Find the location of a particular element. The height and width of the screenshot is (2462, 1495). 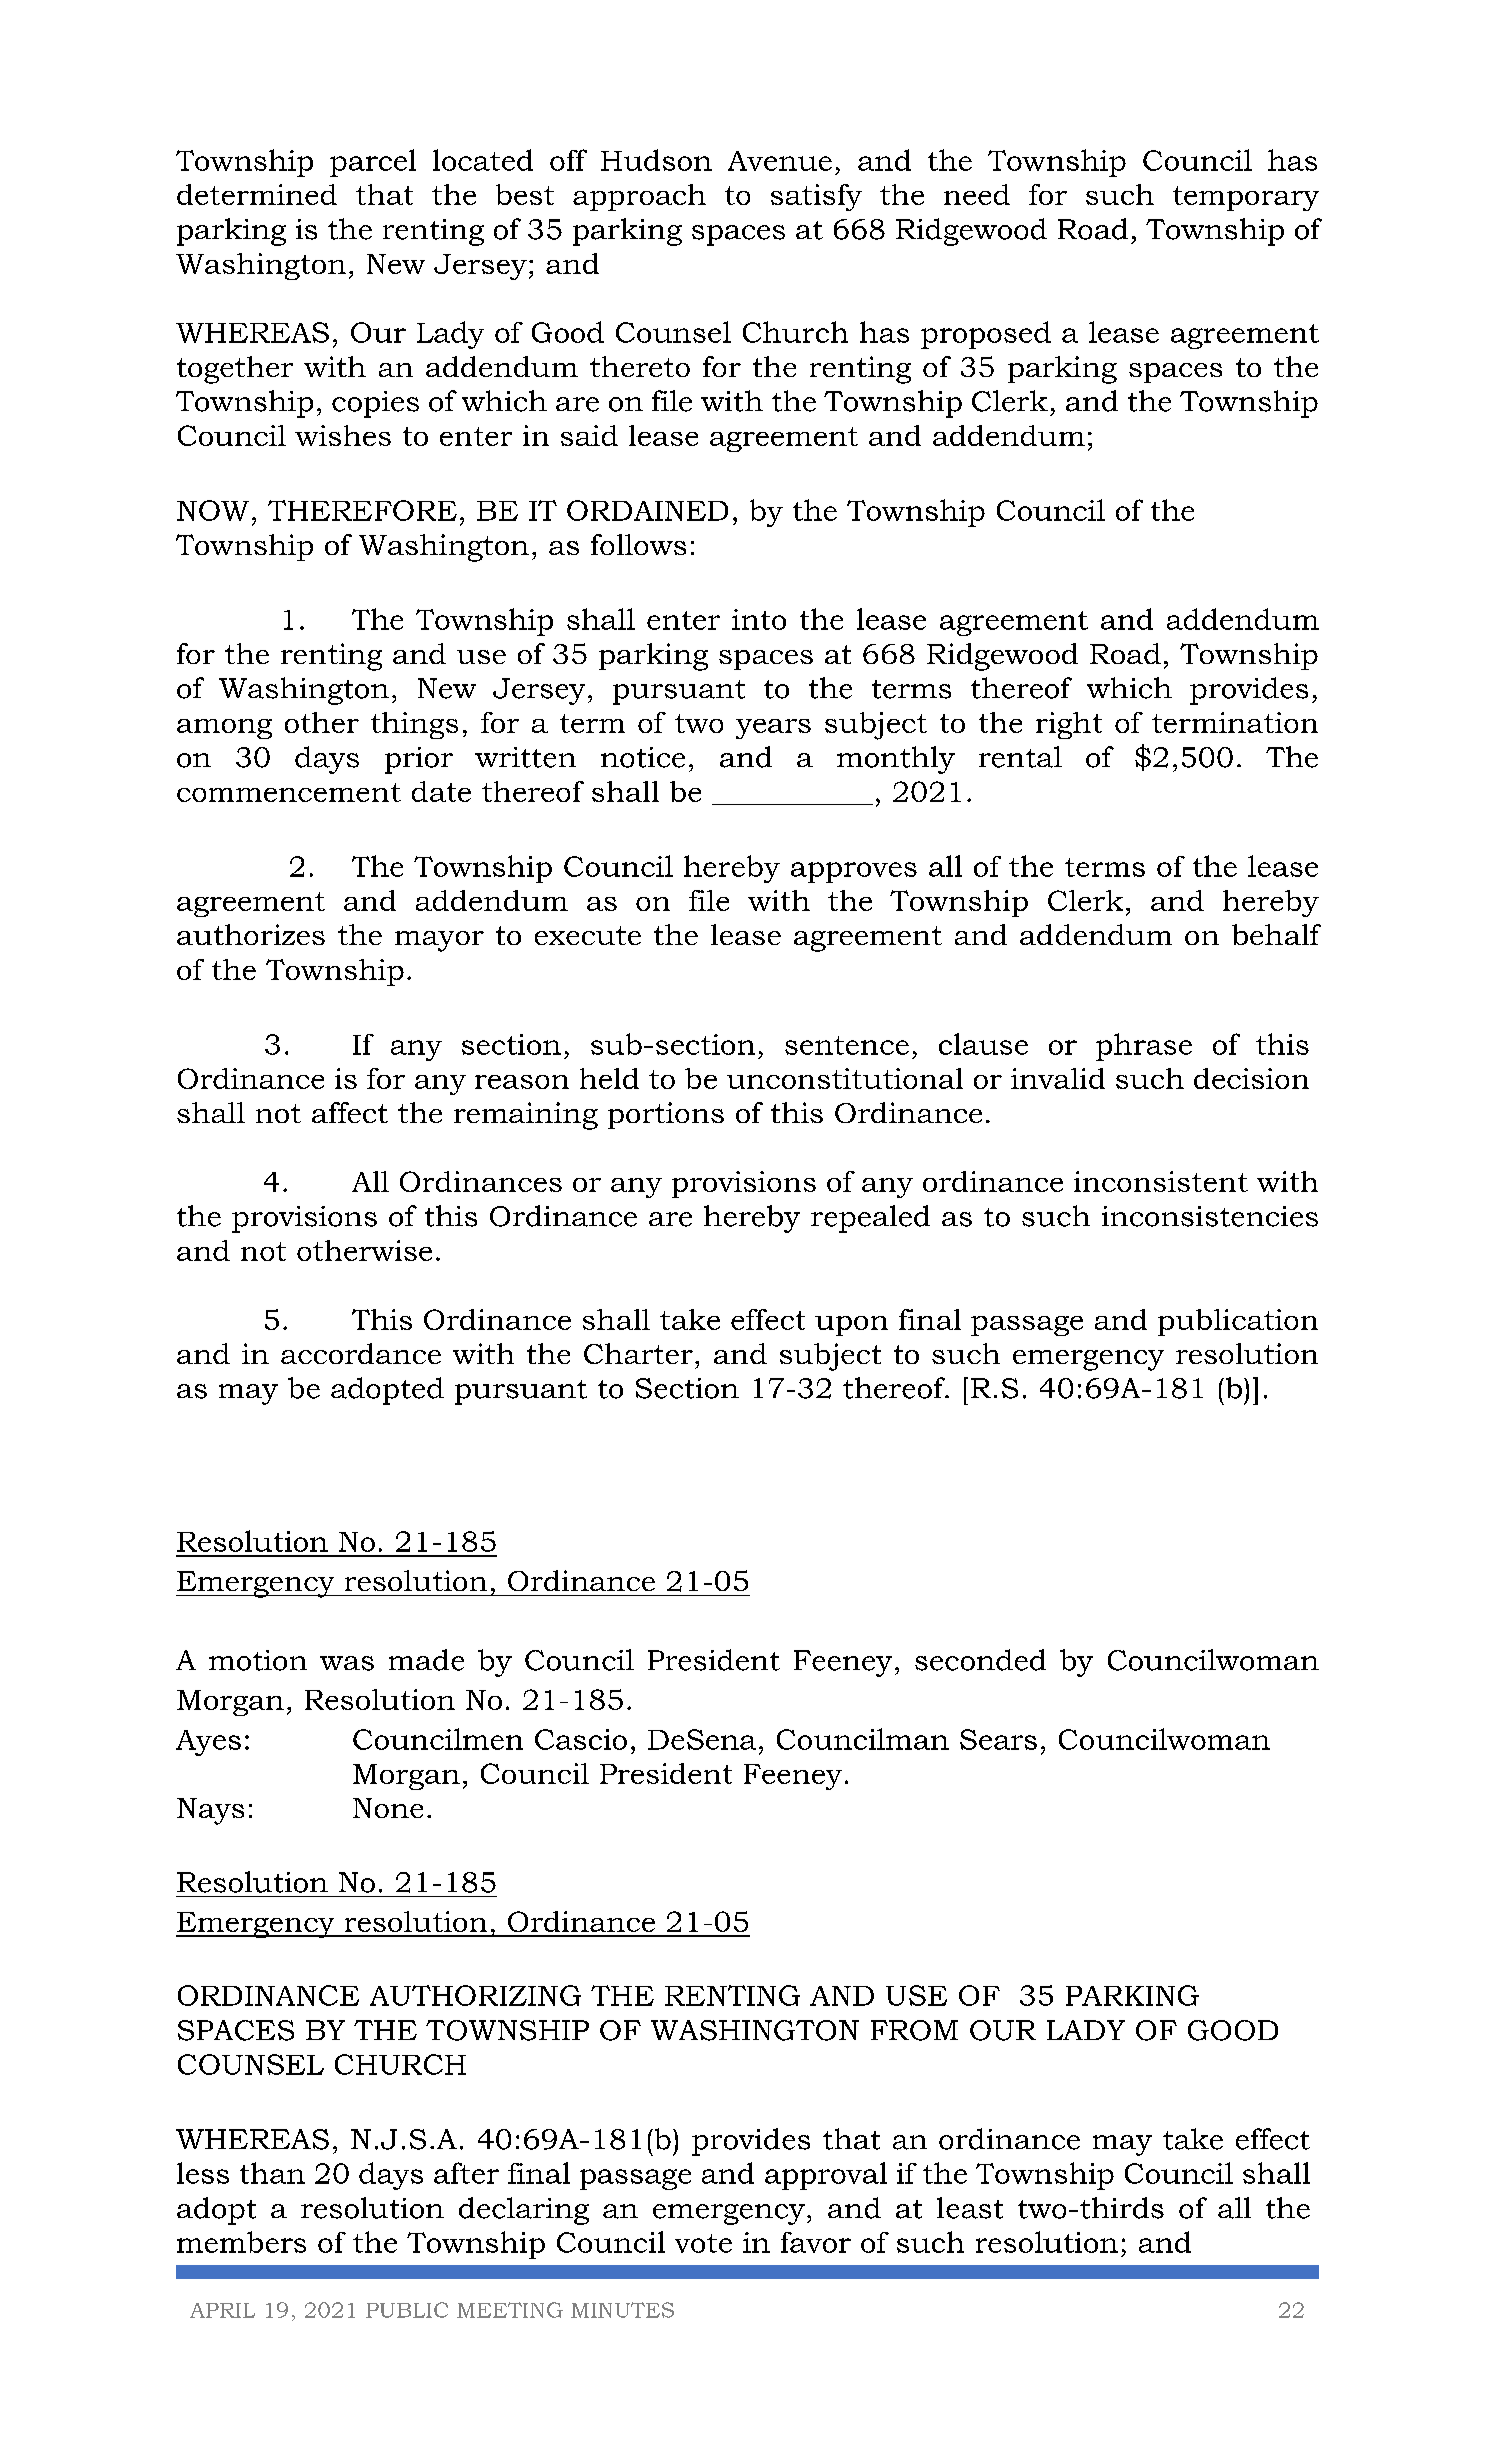

temporary is located at coordinates (1246, 198).
